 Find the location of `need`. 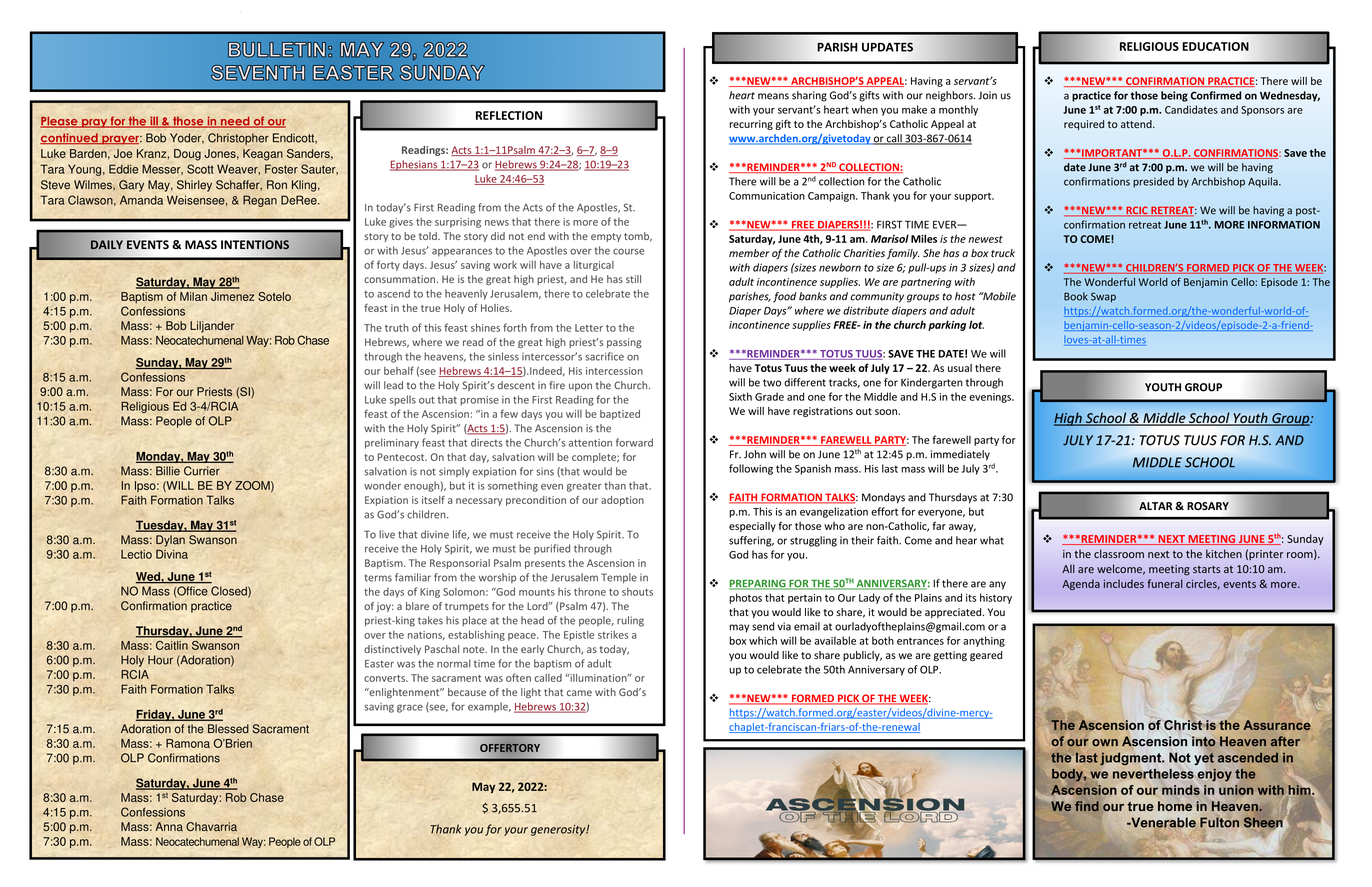

need is located at coordinates (235, 122).
